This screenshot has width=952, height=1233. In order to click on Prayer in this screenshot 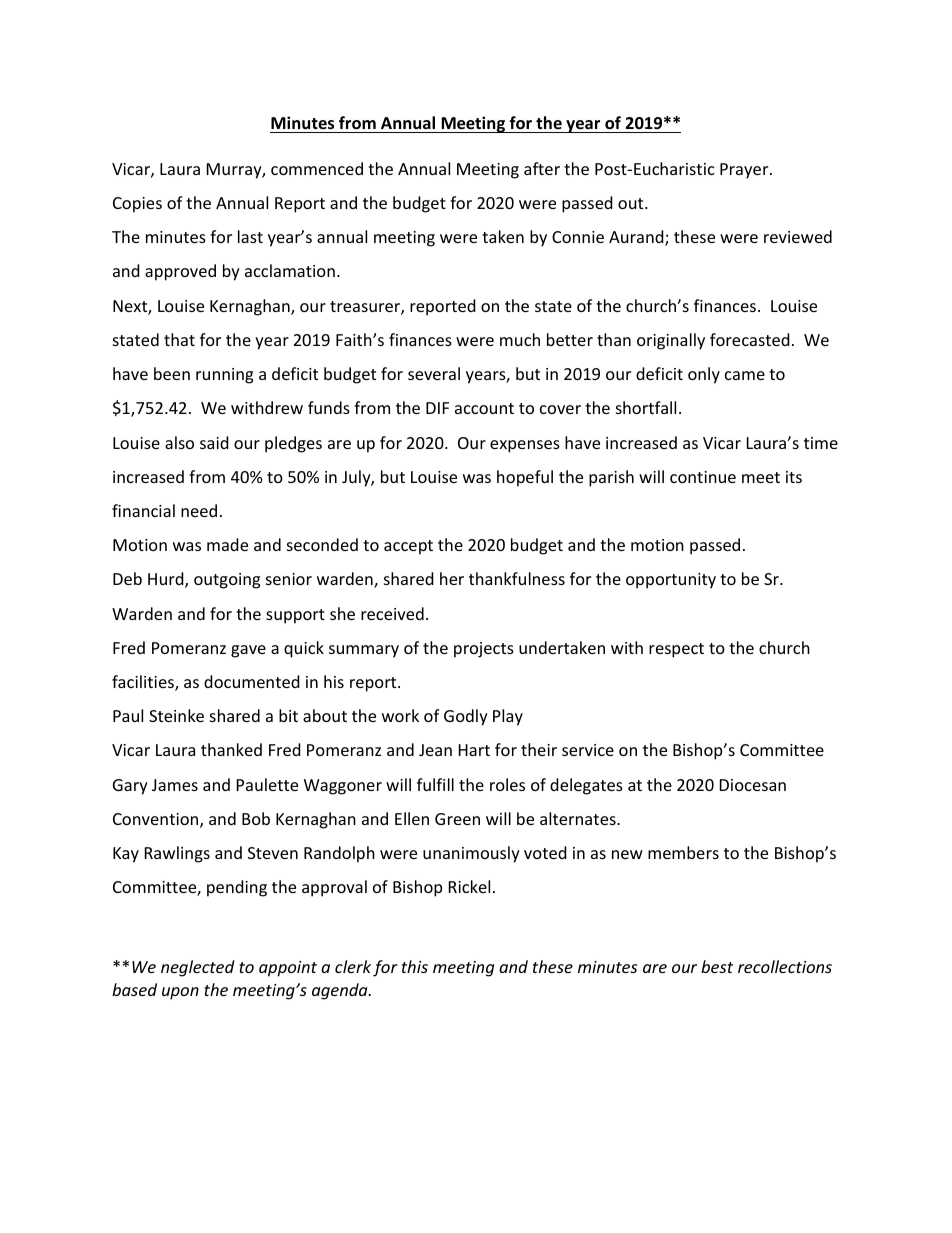, I will do `click(745, 171)`.
